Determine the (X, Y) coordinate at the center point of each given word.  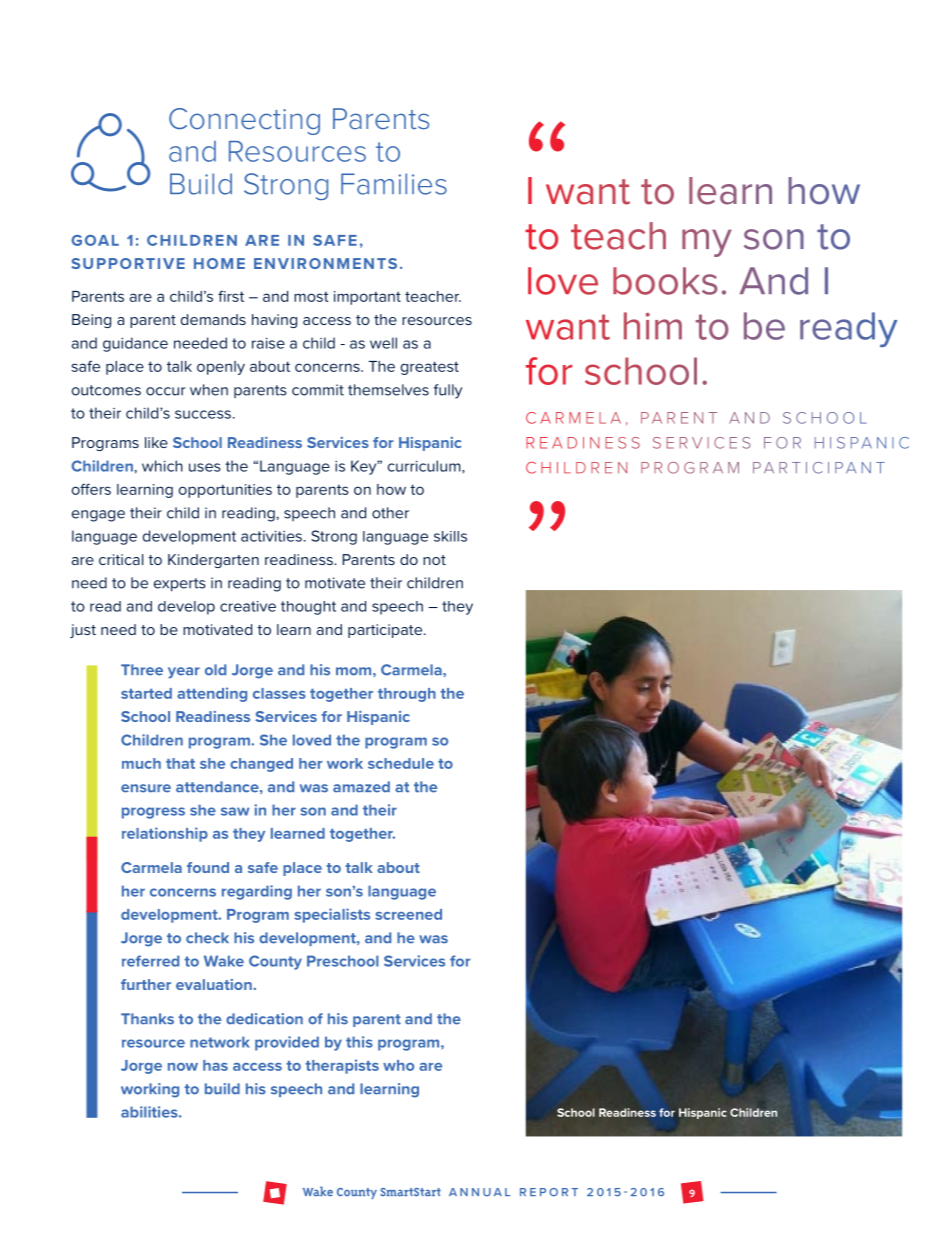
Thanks (147, 1019)
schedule (401, 763)
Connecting (244, 121)
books (665, 281)
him (653, 326)
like (156, 442)
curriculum (425, 466)
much (141, 763)
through (407, 695)
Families (394, 184)
